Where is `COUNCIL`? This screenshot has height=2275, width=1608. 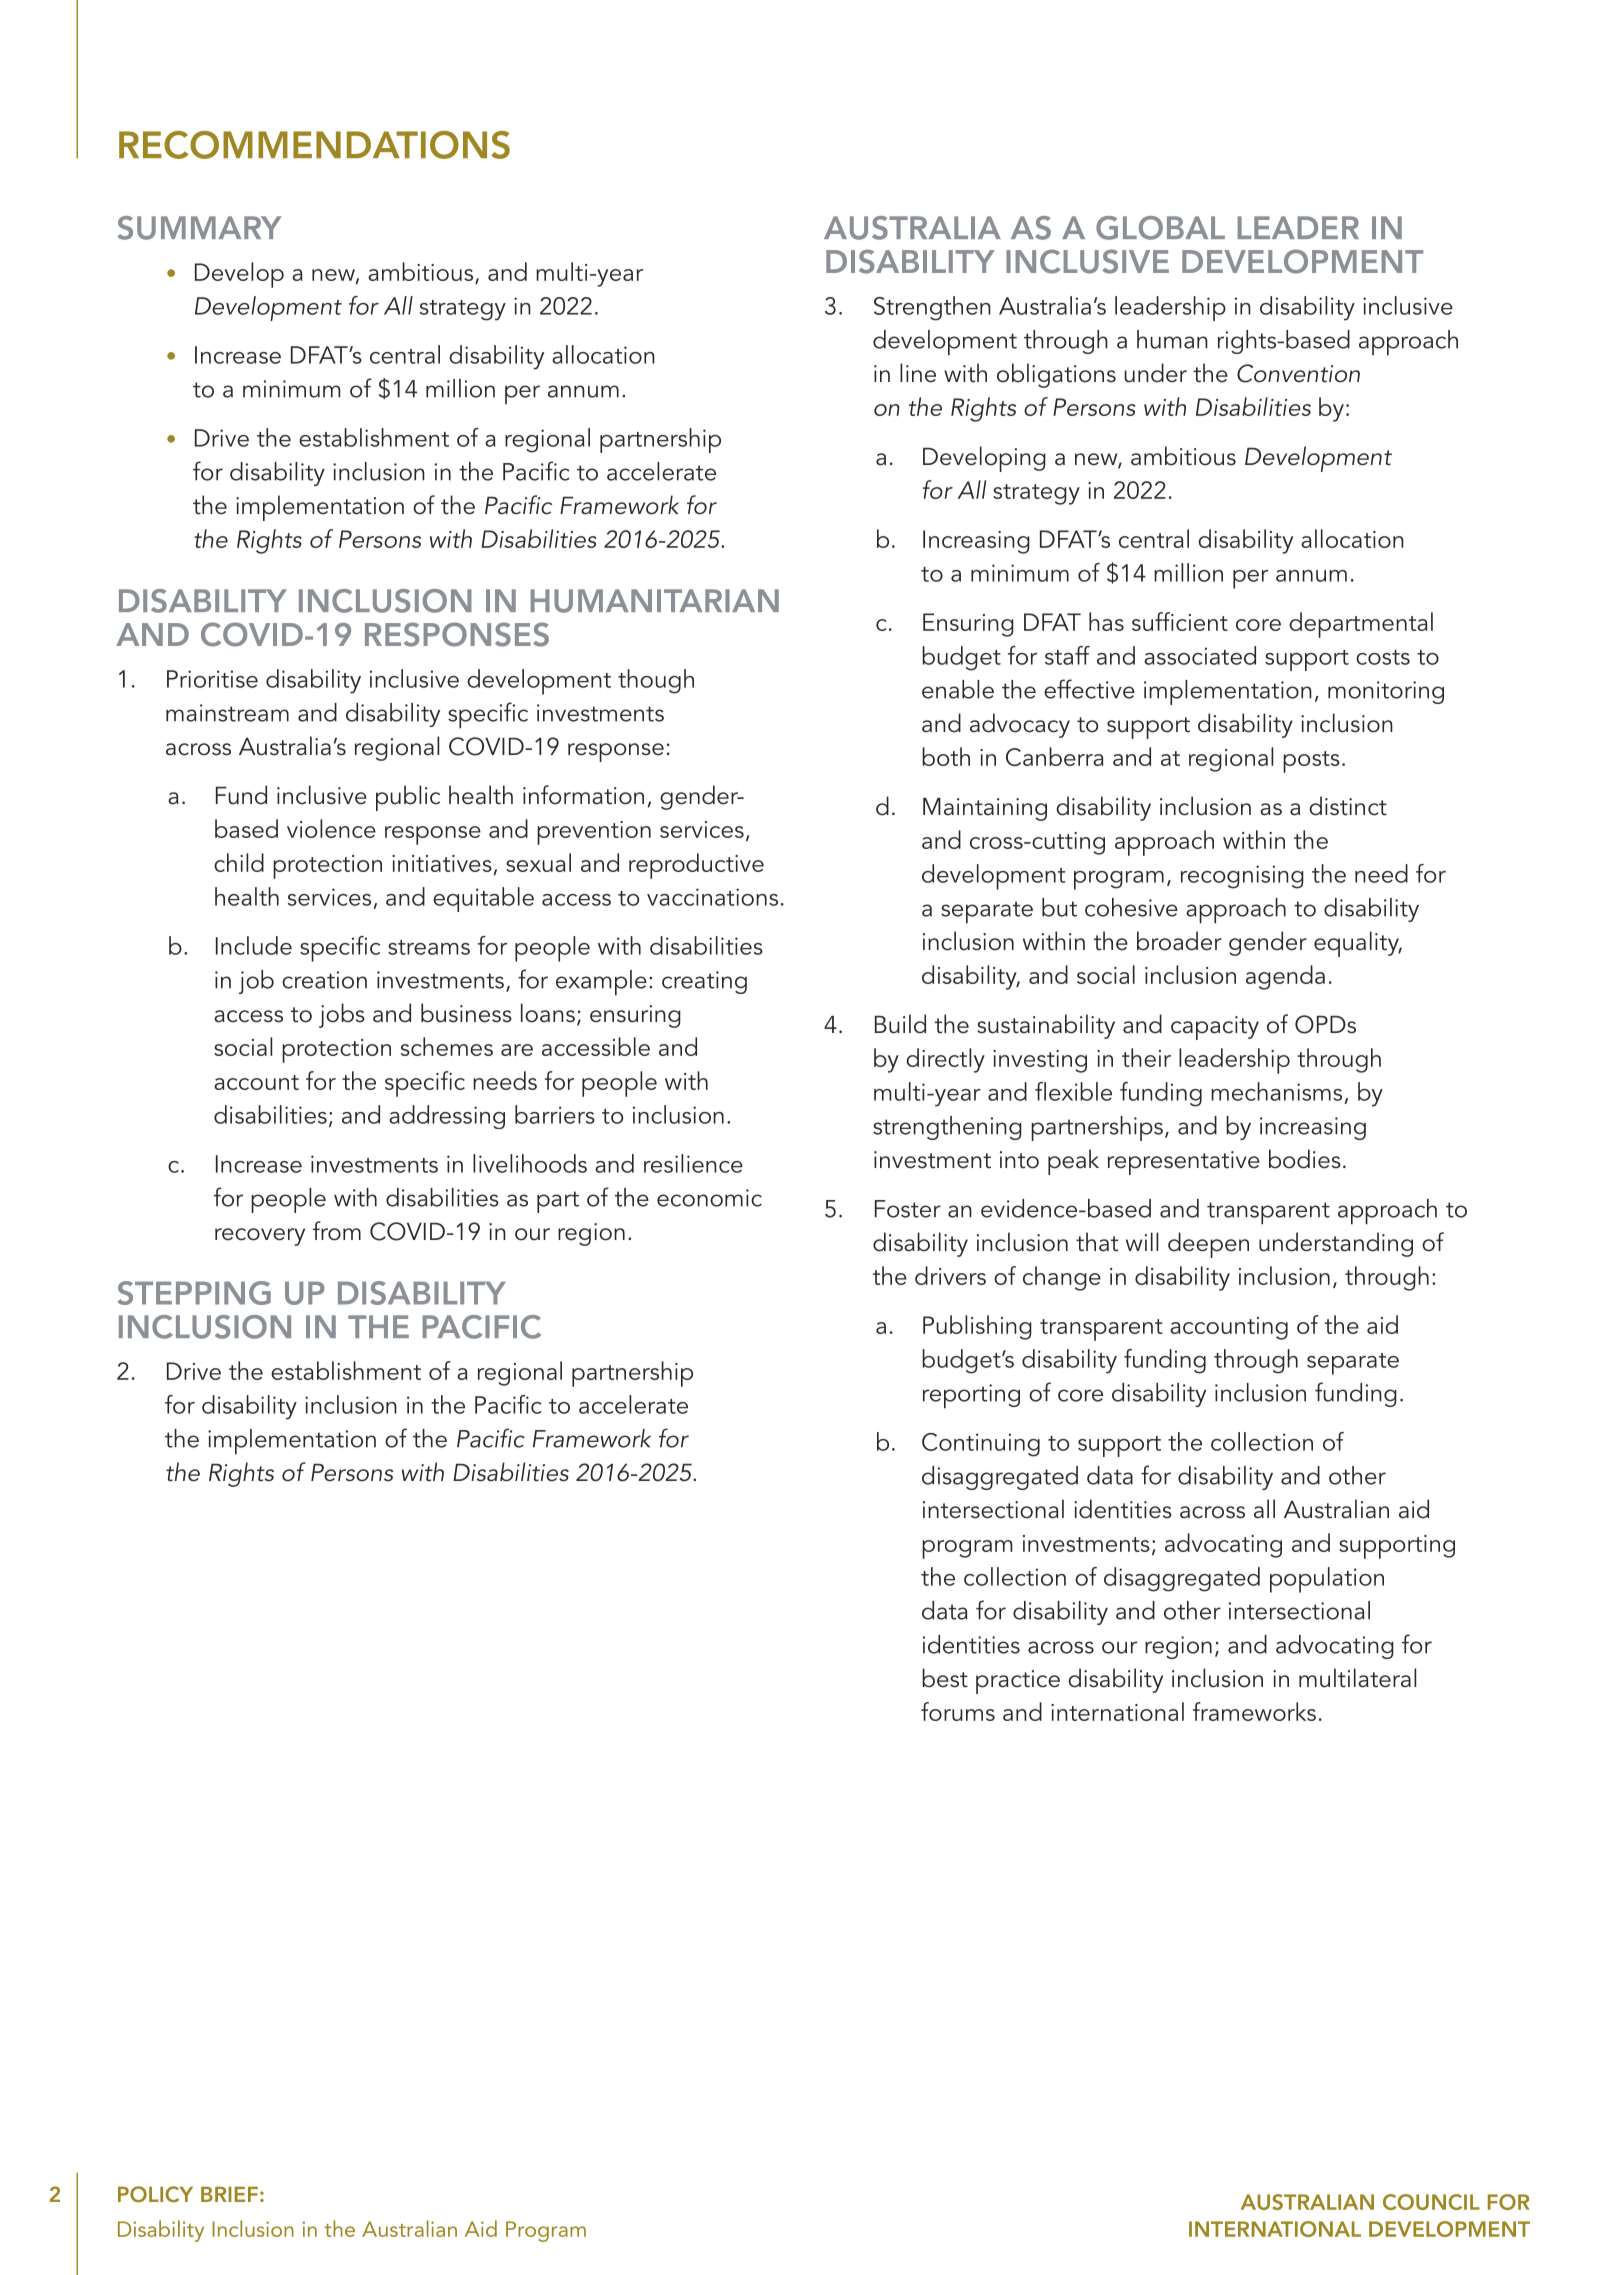 COUNCIL is located at coordinates (1431, 2202).
